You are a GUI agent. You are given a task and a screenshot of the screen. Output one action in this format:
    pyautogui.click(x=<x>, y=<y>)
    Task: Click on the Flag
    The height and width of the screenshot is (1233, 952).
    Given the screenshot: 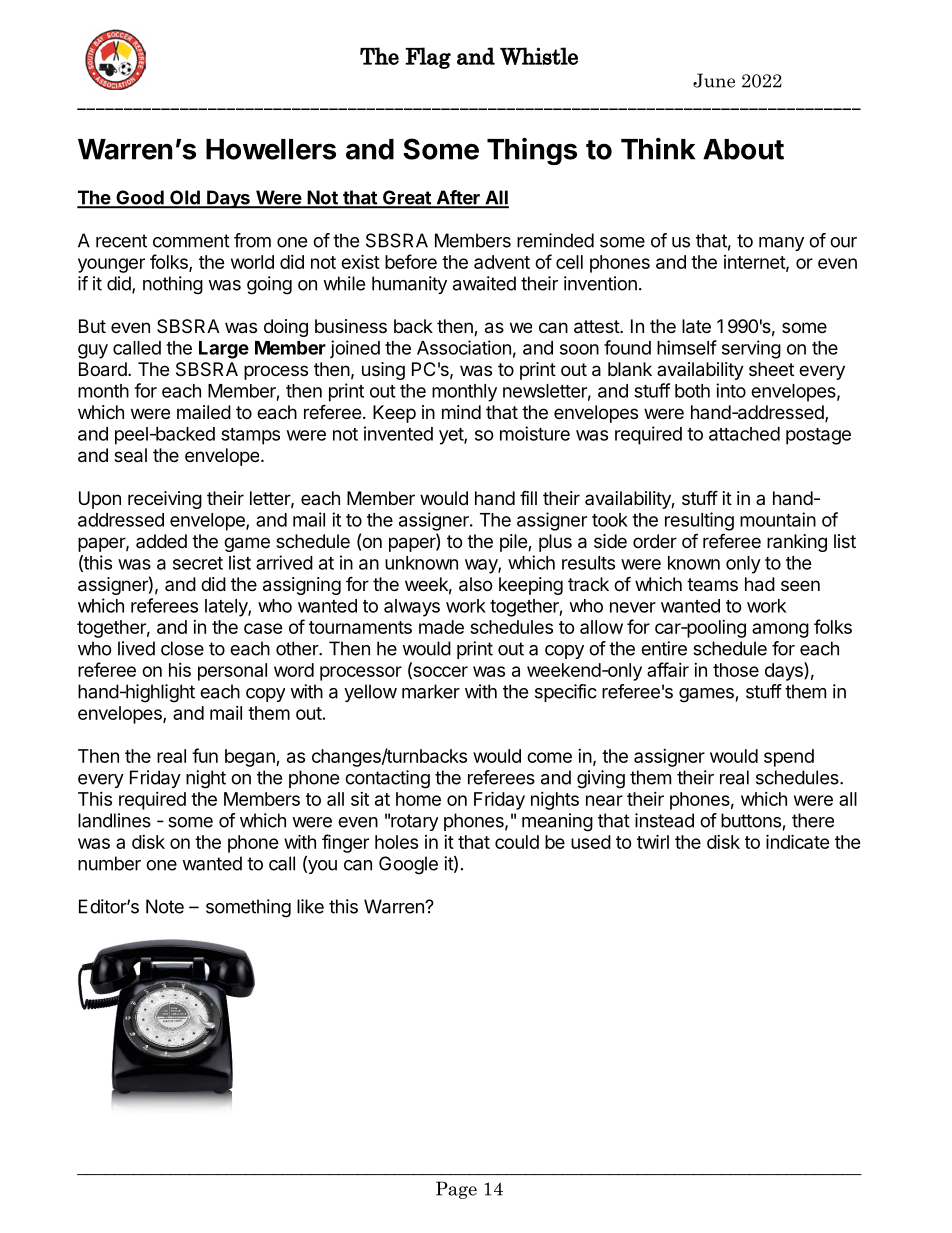 What is the action you would take?
    pyautogui.click(x=428, y=58)
